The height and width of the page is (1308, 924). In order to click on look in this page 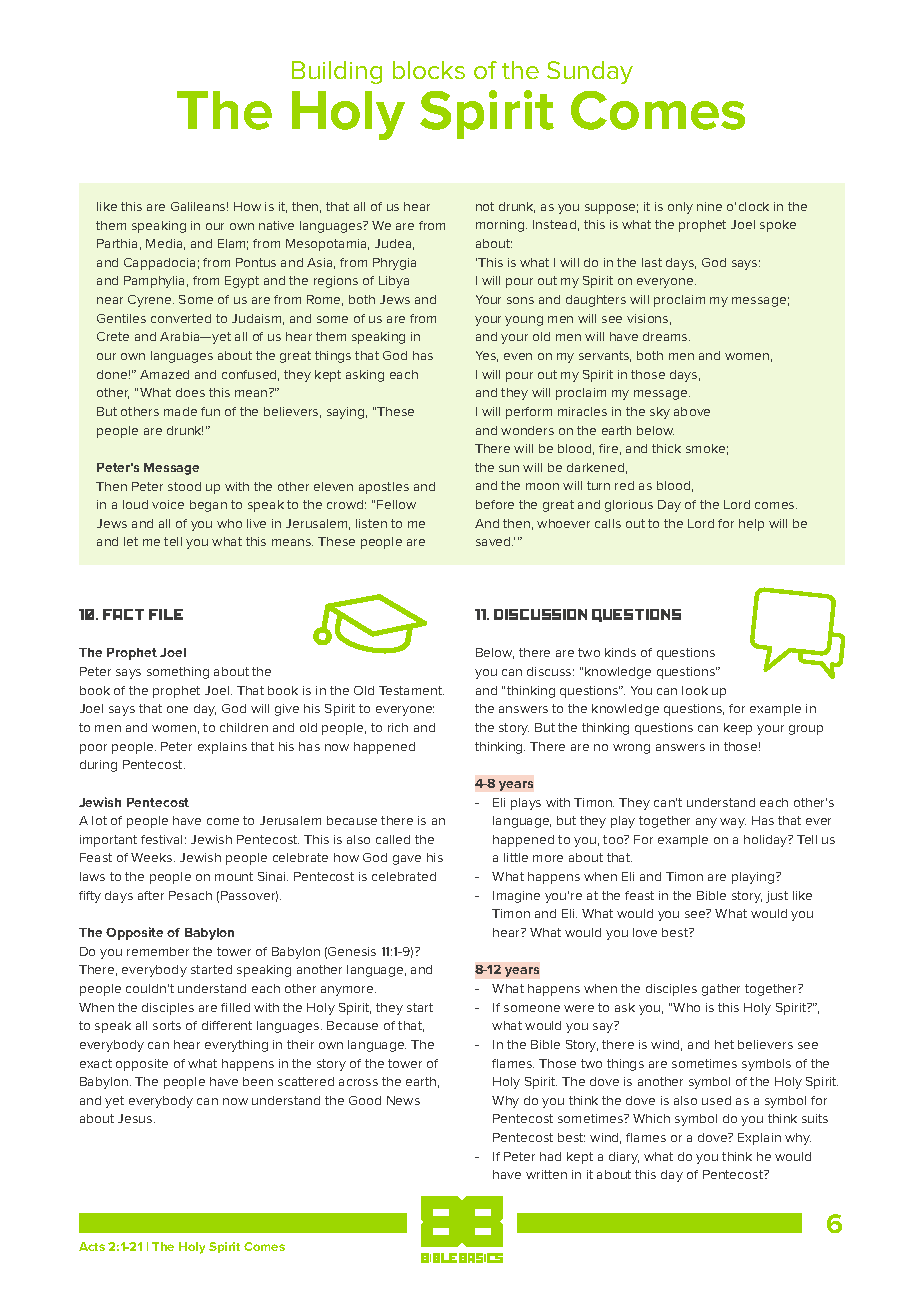, I will do `click(695, 690)`.
